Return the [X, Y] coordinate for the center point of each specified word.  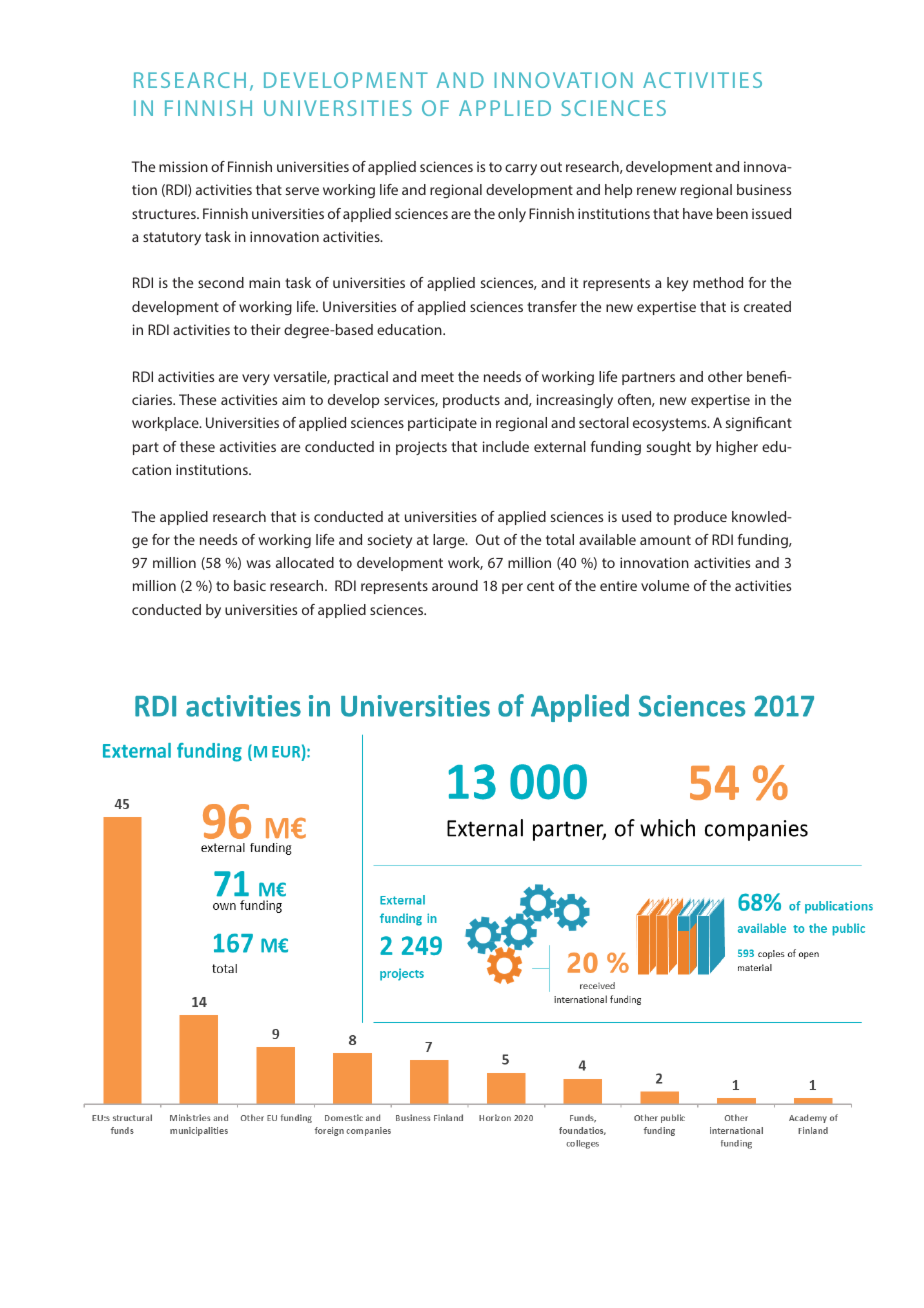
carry [521, 169]
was [259, 564]
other [725, 376]
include [506, 446]
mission [183, 166]
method [718, 282]
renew [656, 191]
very [256, 380]
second [221, 282]
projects [421, 448]
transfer [552, 306]
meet [437, 377]
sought [669, 448]
